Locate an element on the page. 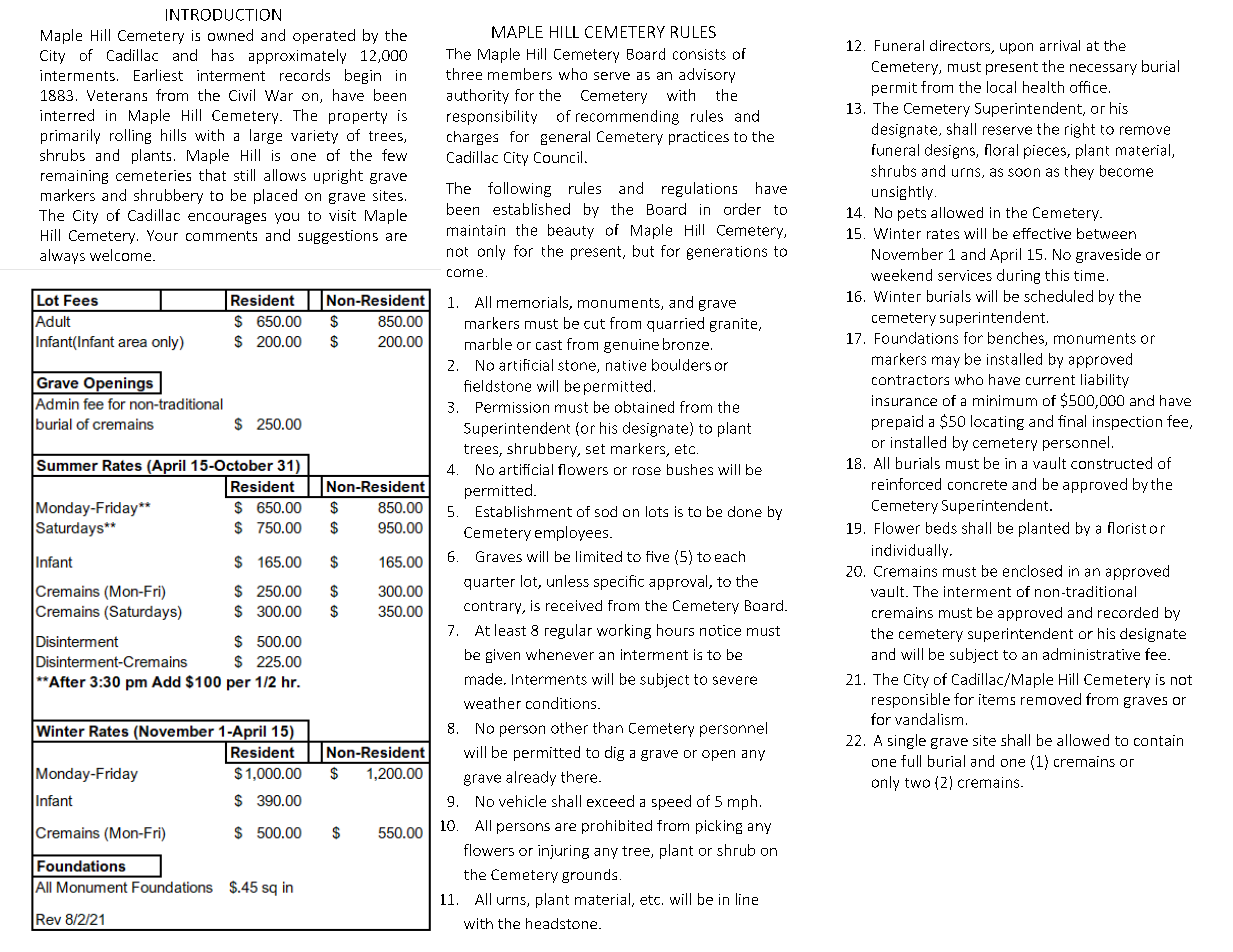 The width and height of the document is (1233, 952). concrete is located at coordinates (977, 485).
